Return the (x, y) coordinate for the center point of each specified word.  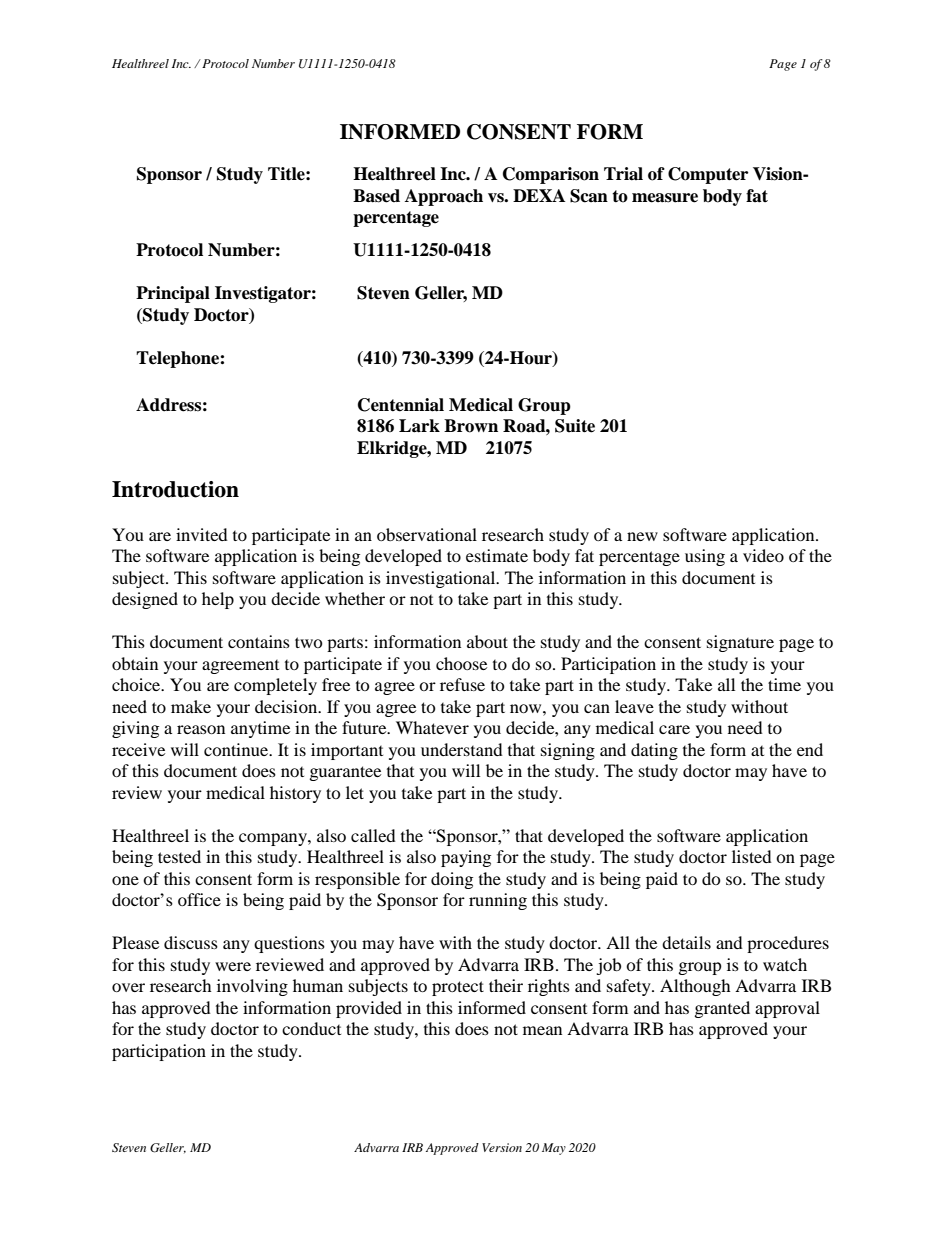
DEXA (539, 195)
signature (740, 643)
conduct (311, 1028)
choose (461, 663)
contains (259, 641)
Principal (173, 294)
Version (502, 1147)
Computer (708, 175)
